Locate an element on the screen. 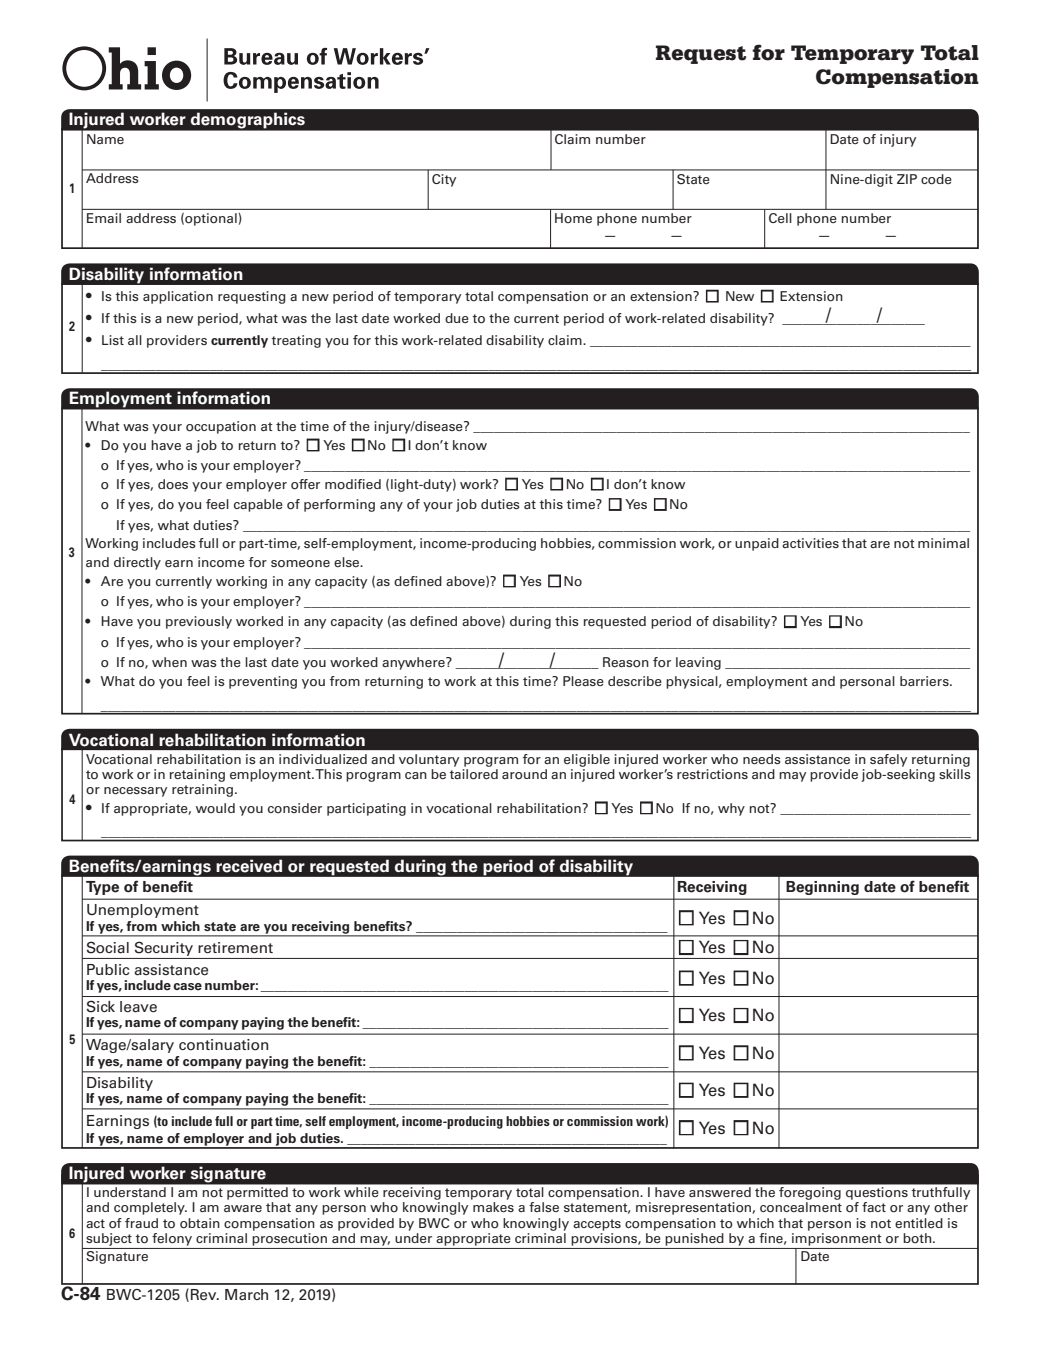 This screenshot has width=1040, height=1346. Cell is located at coordinates (780, 218).
